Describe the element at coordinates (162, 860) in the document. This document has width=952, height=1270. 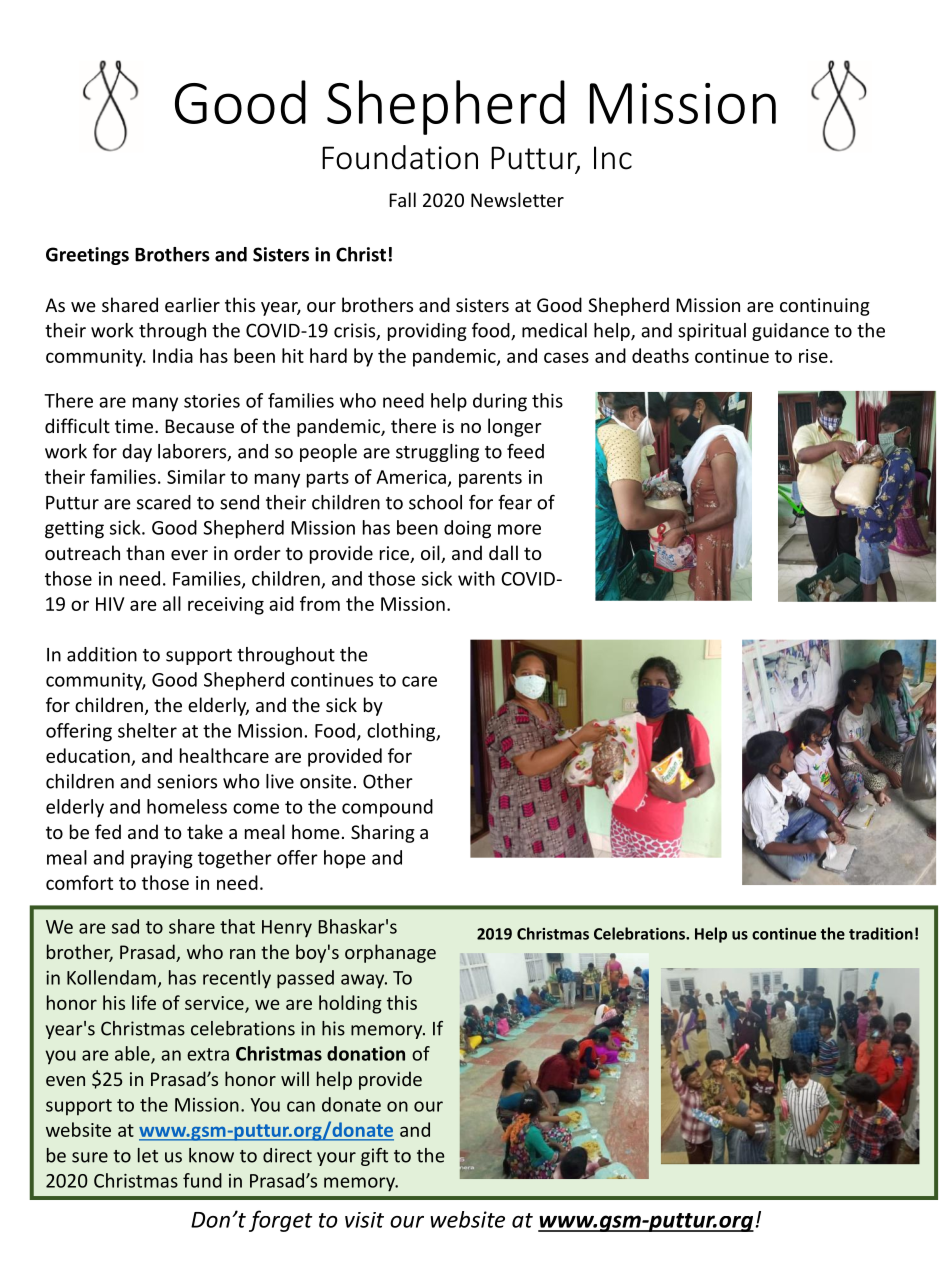
I see `praying` at that location.
